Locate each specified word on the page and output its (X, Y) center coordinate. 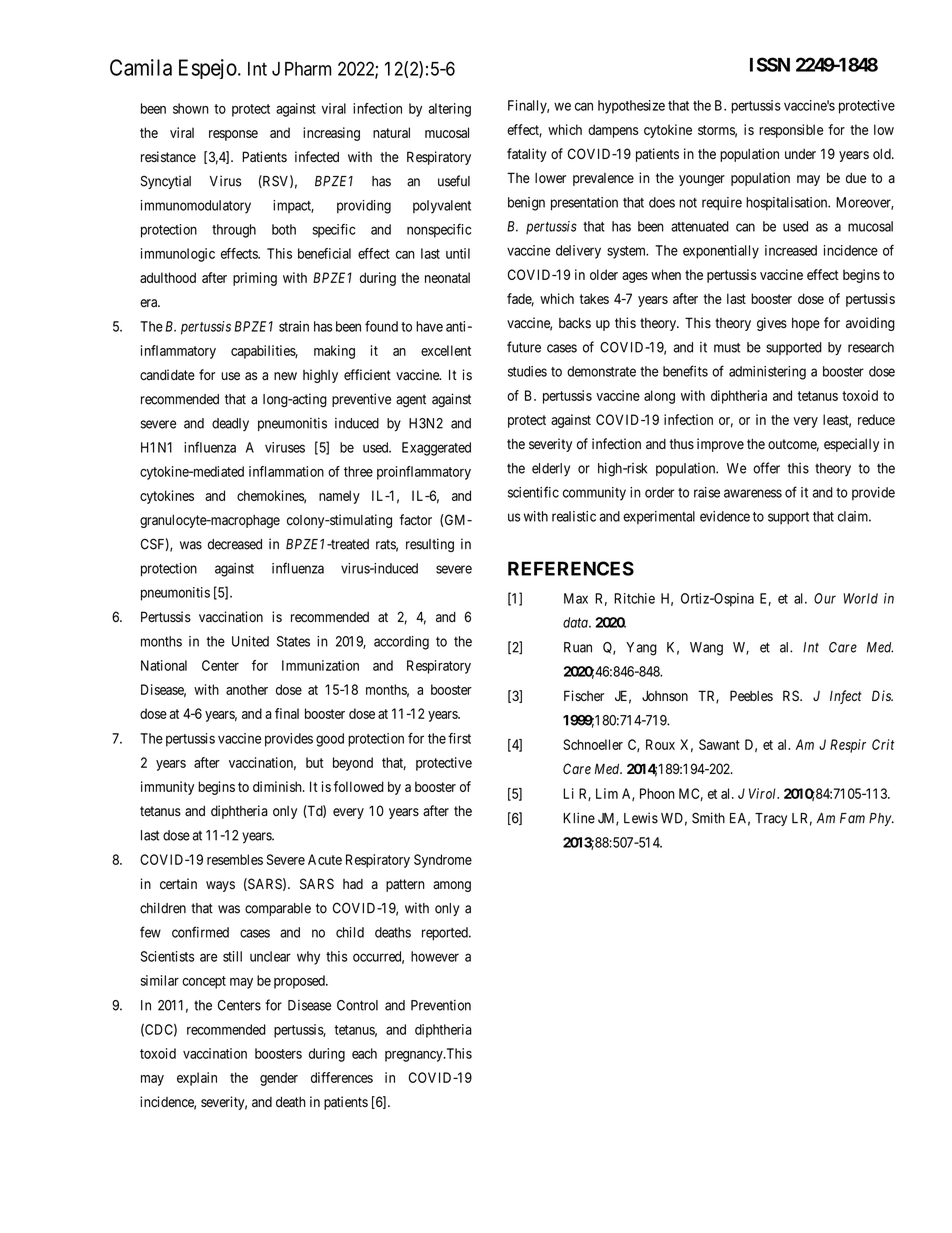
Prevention (441, 1005)
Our (825, 598)
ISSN (770, 64)
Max (576, 598)
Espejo (209, 69)
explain (197, 1079)
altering (449, 110)
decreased (235, 544)
